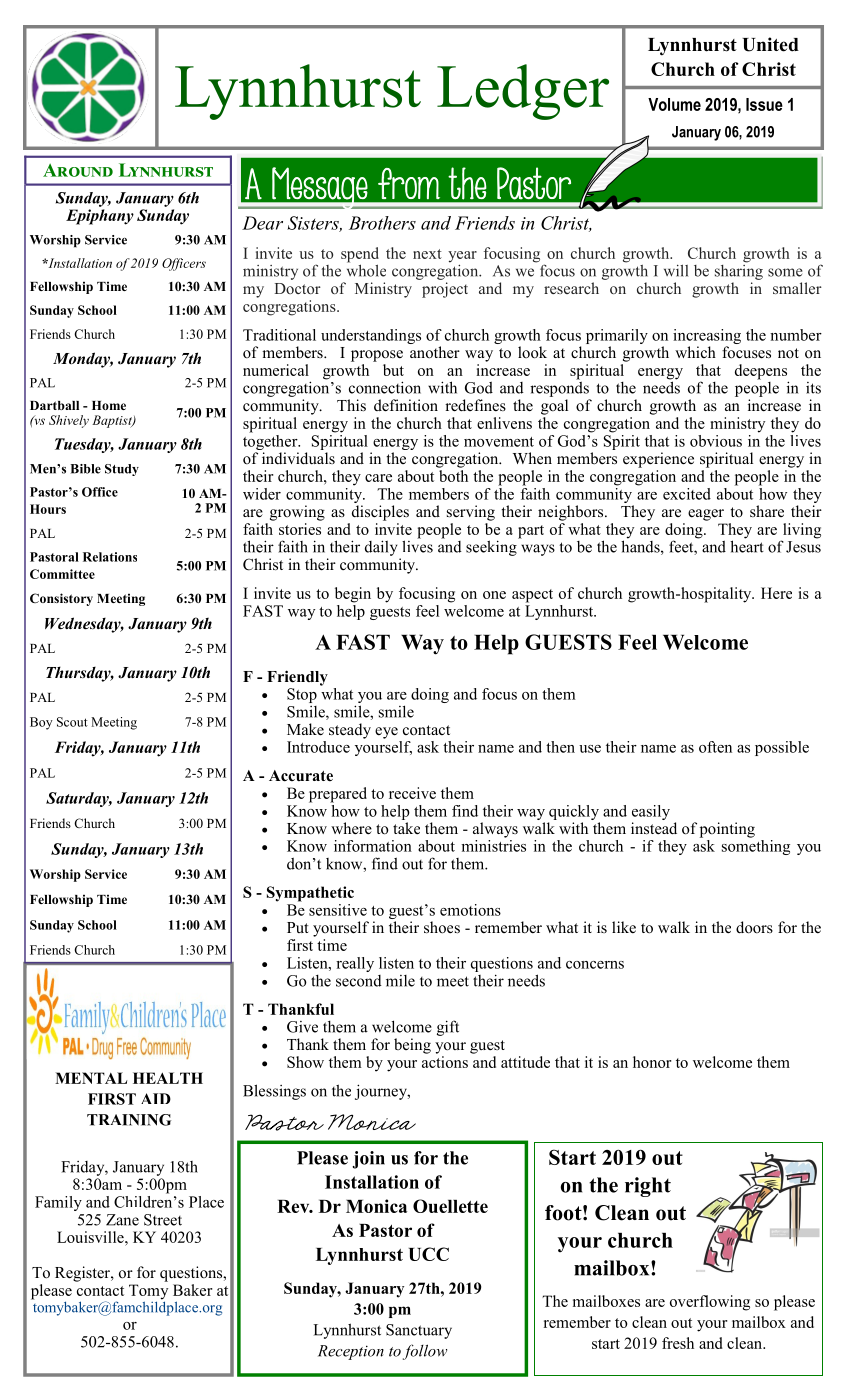 This document has height=1400, width=849. What do you see at coordinates (764, 104) in the document?
I see `Issue` at bounding box center [764, 104].
